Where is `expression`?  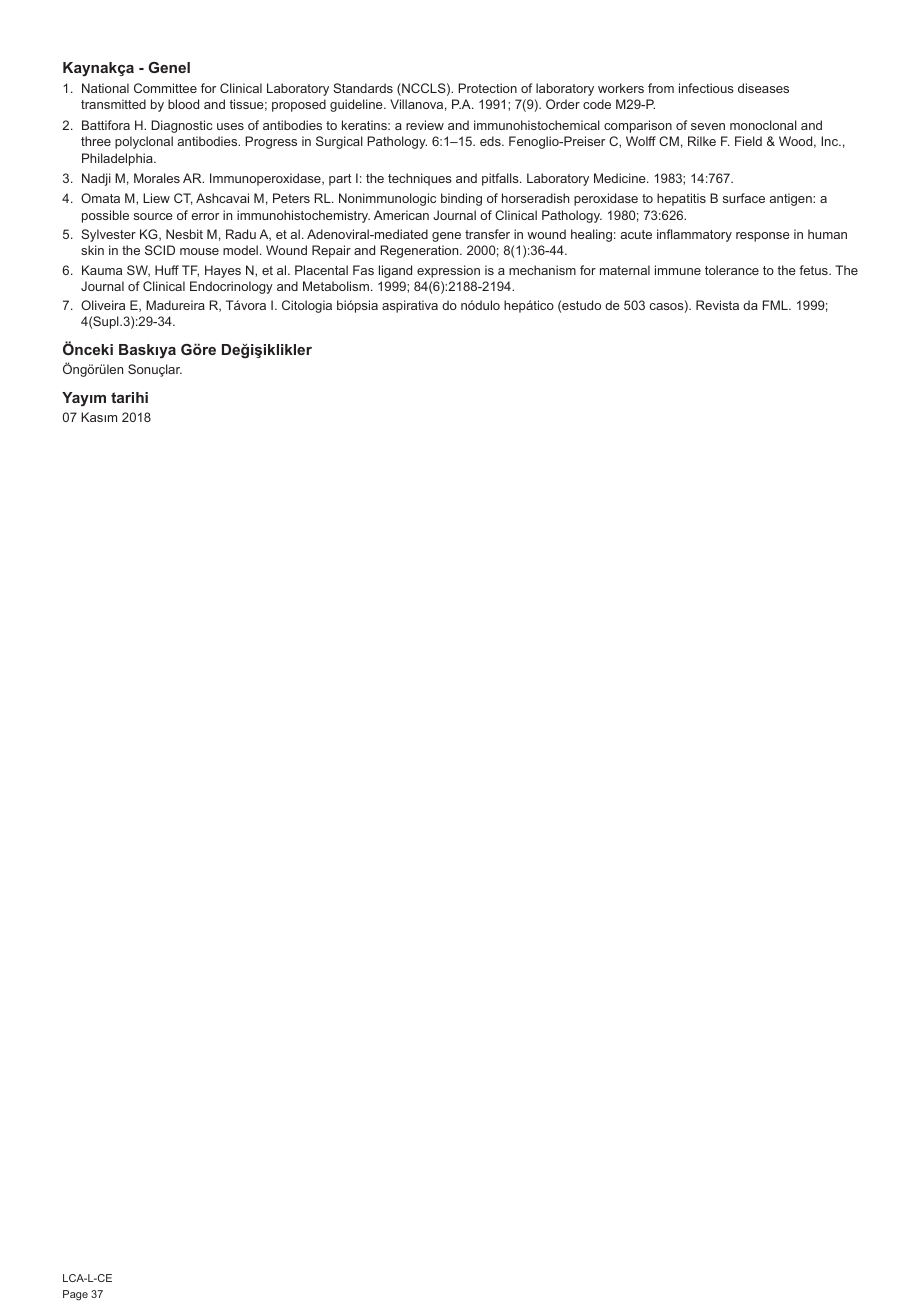 expression is located at coordinates (448, 271).
